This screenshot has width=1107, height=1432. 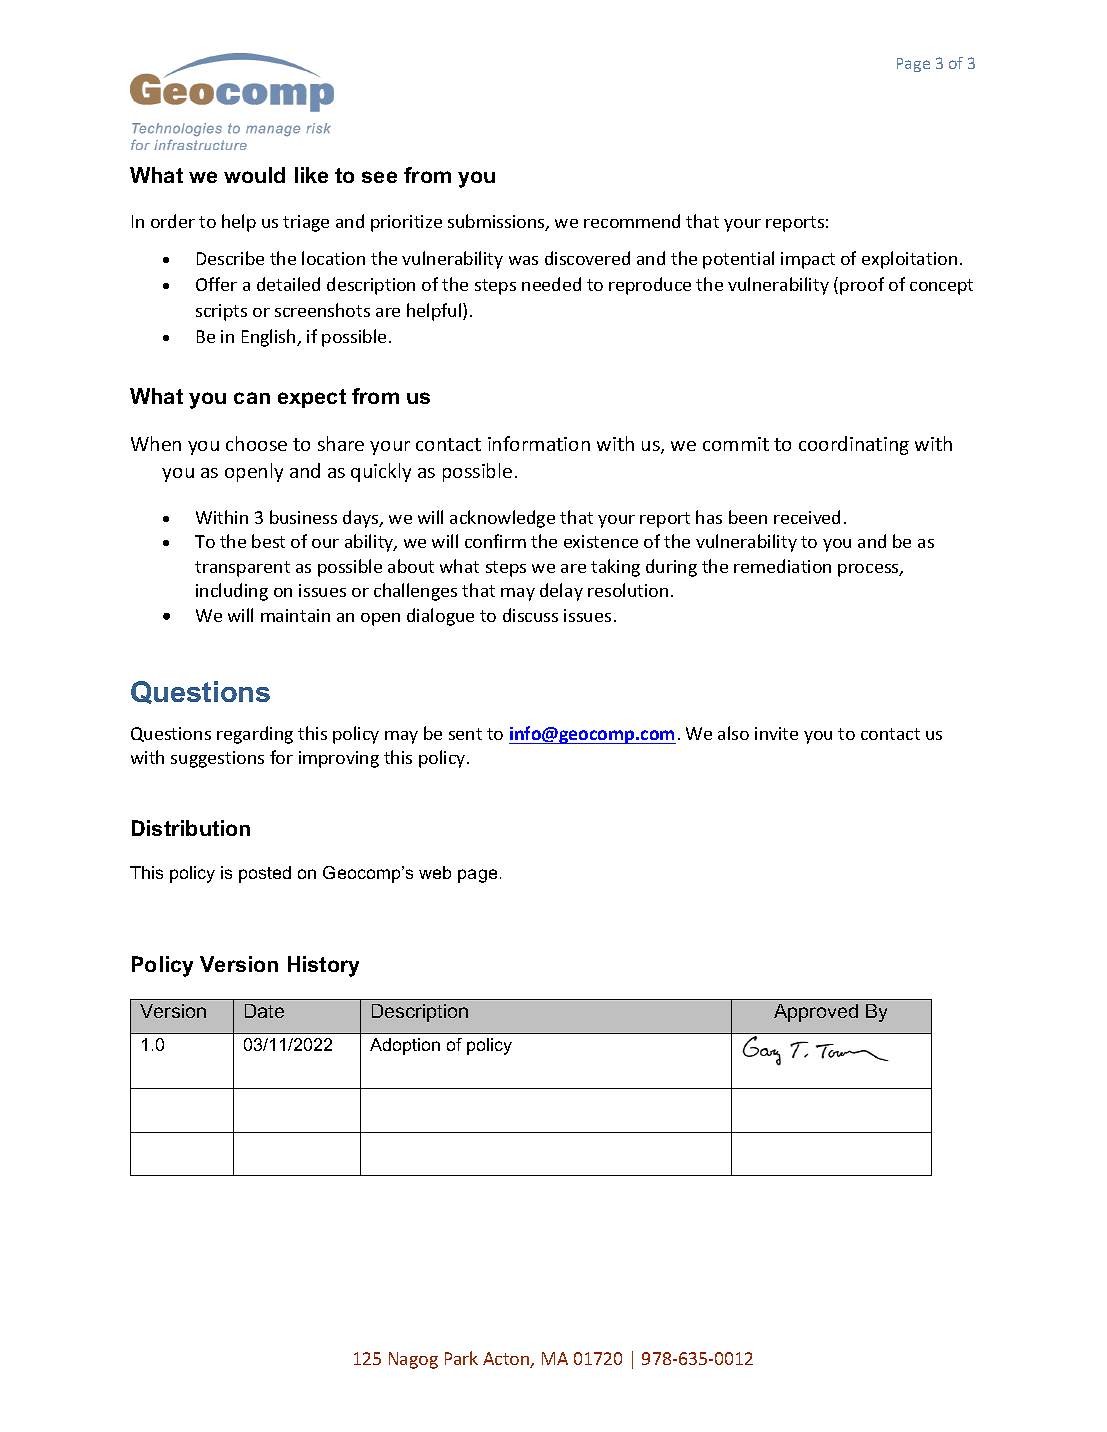 I want to click on impact, so click(x=808, y=260).
